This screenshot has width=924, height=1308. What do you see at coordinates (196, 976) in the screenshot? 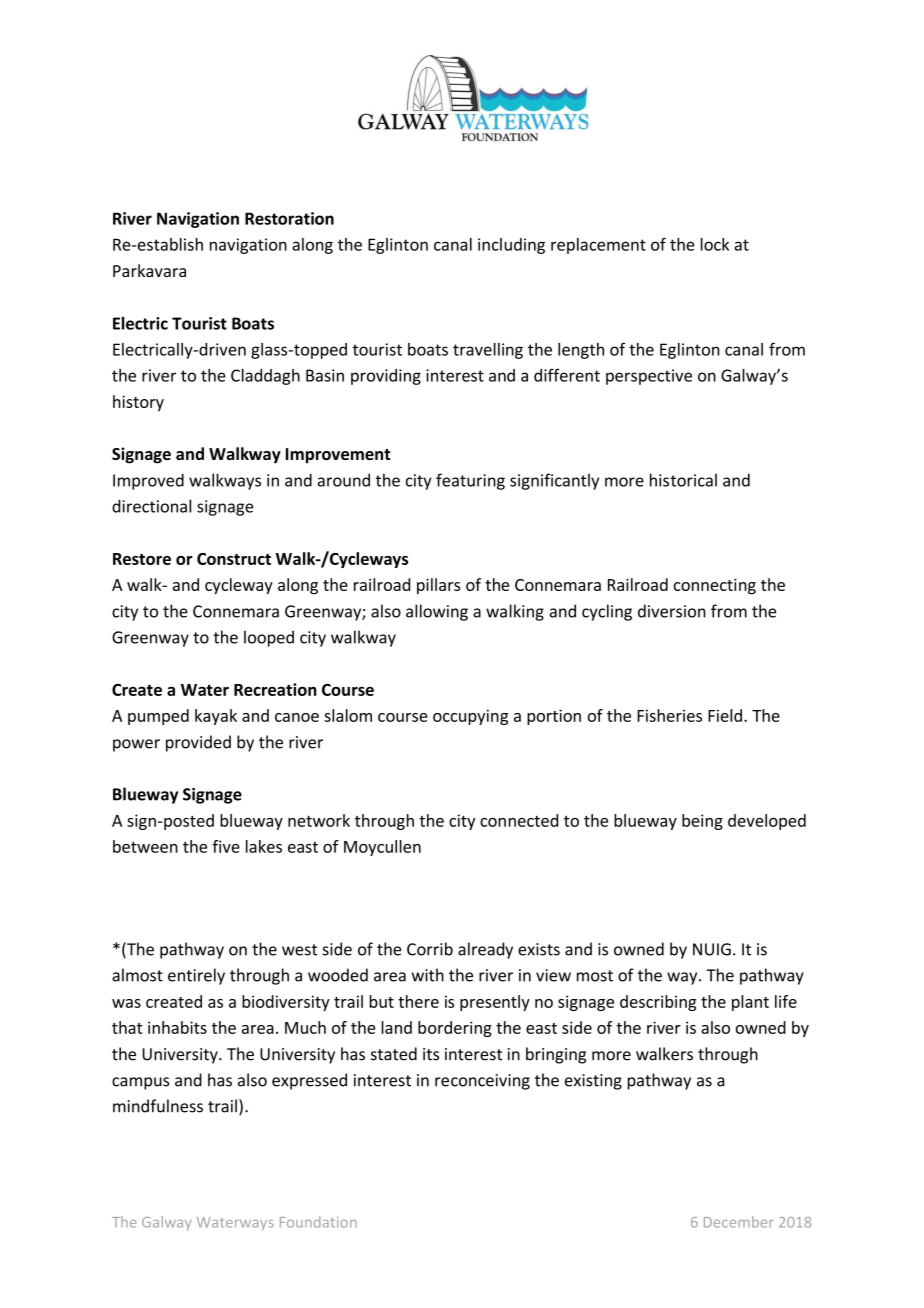
I see `entirely` at bounding box center [196, 976].
